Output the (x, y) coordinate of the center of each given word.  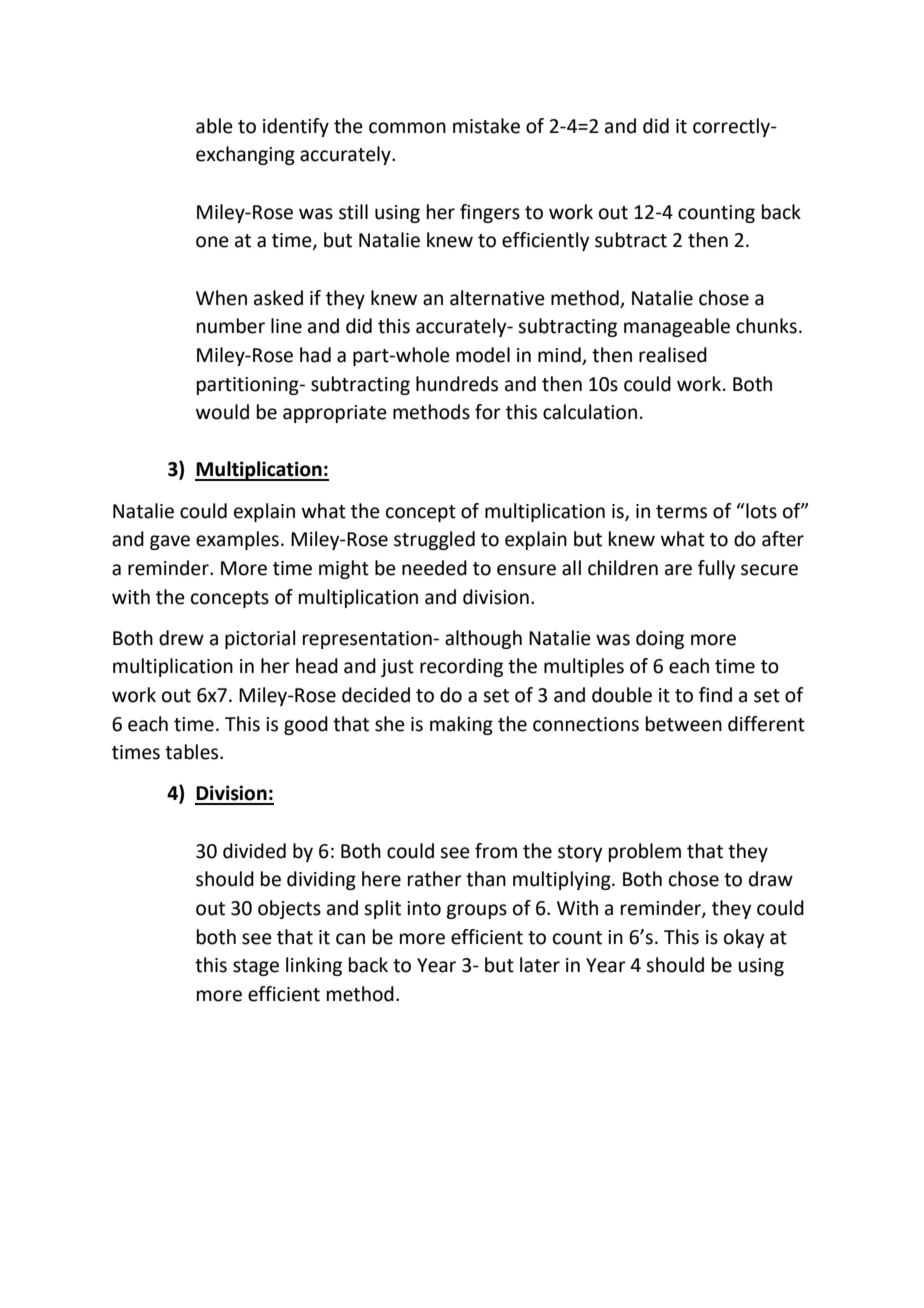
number (231, 326)
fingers (490, 213)
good (306, 725)
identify (296, 127)
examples (237, 540)
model (483, 355)
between (684, 724)
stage (256, 967)
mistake (486, 126)
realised (673, 355)
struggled (434, 540)
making (461, 725)
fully (716, 569)
